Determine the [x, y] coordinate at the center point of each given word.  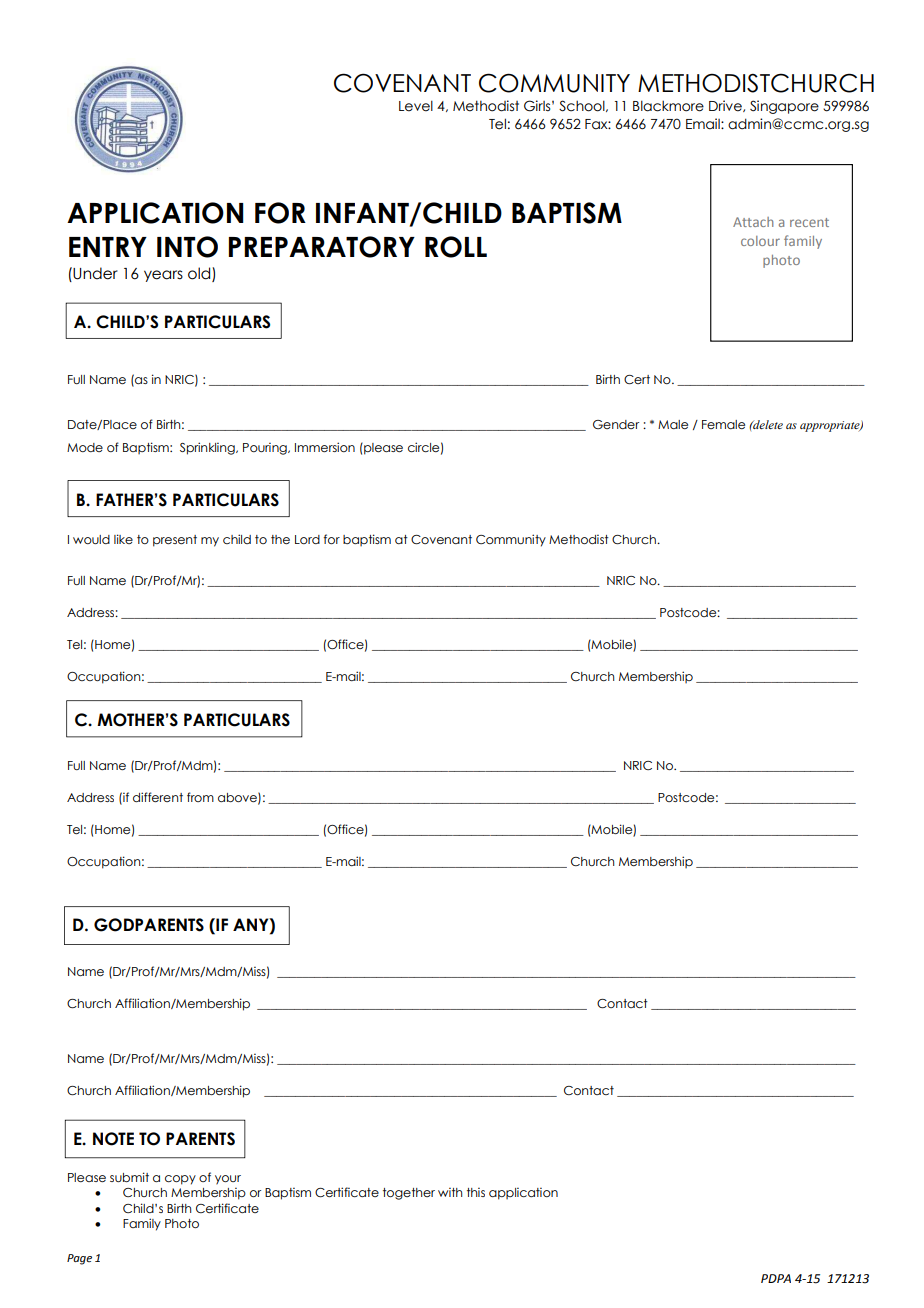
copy [180, 1180]
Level [416, 106]
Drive [726, 106]
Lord [307, 539]
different [158, 797]
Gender [616, 424]
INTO [187, 247]
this [476, 1192]
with [450, 1192]
